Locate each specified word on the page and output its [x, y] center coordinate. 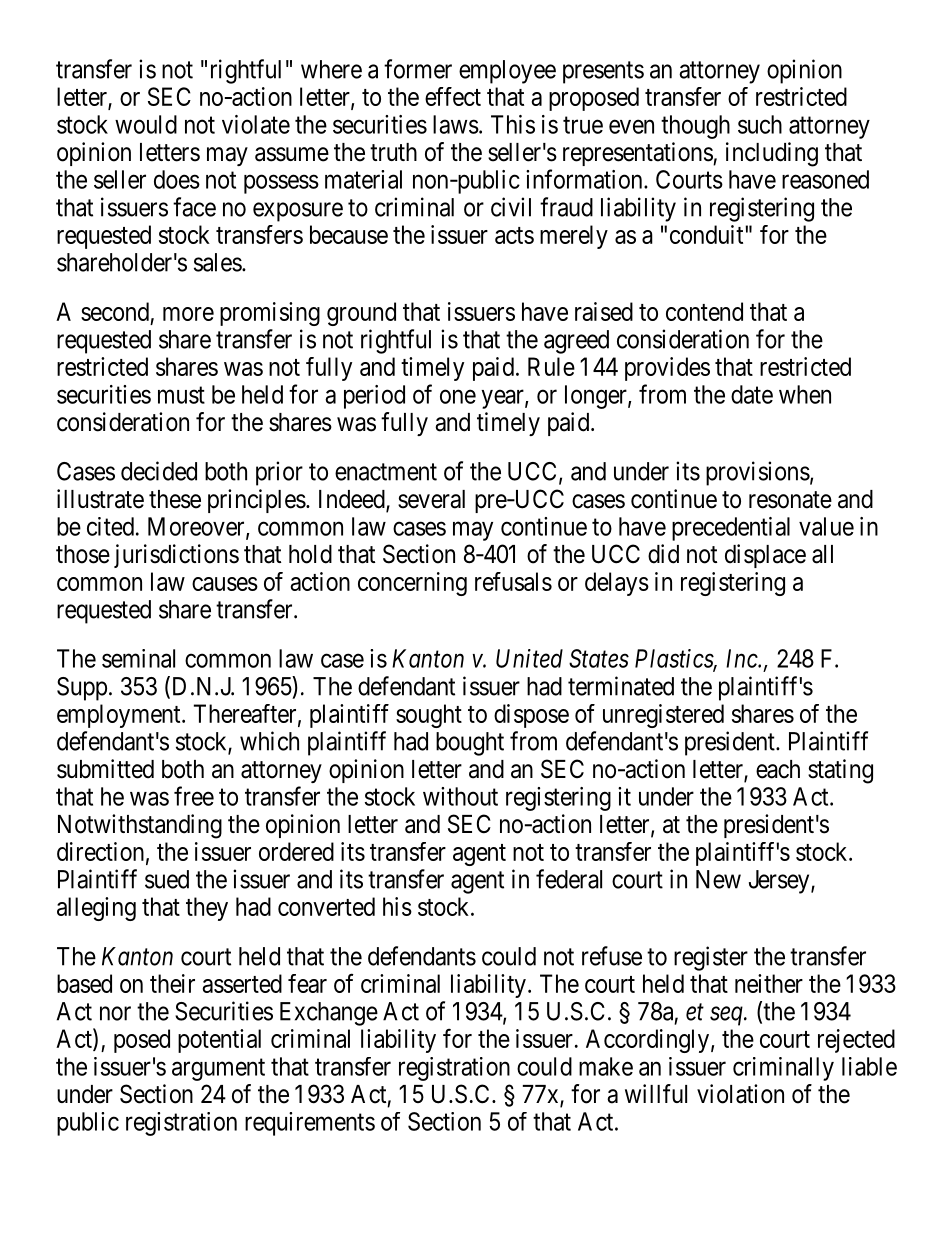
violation [740, 1094]
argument [218, 1070]
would [146, 124]
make [606, 1066]
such [760, 124]
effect [453, 96]
